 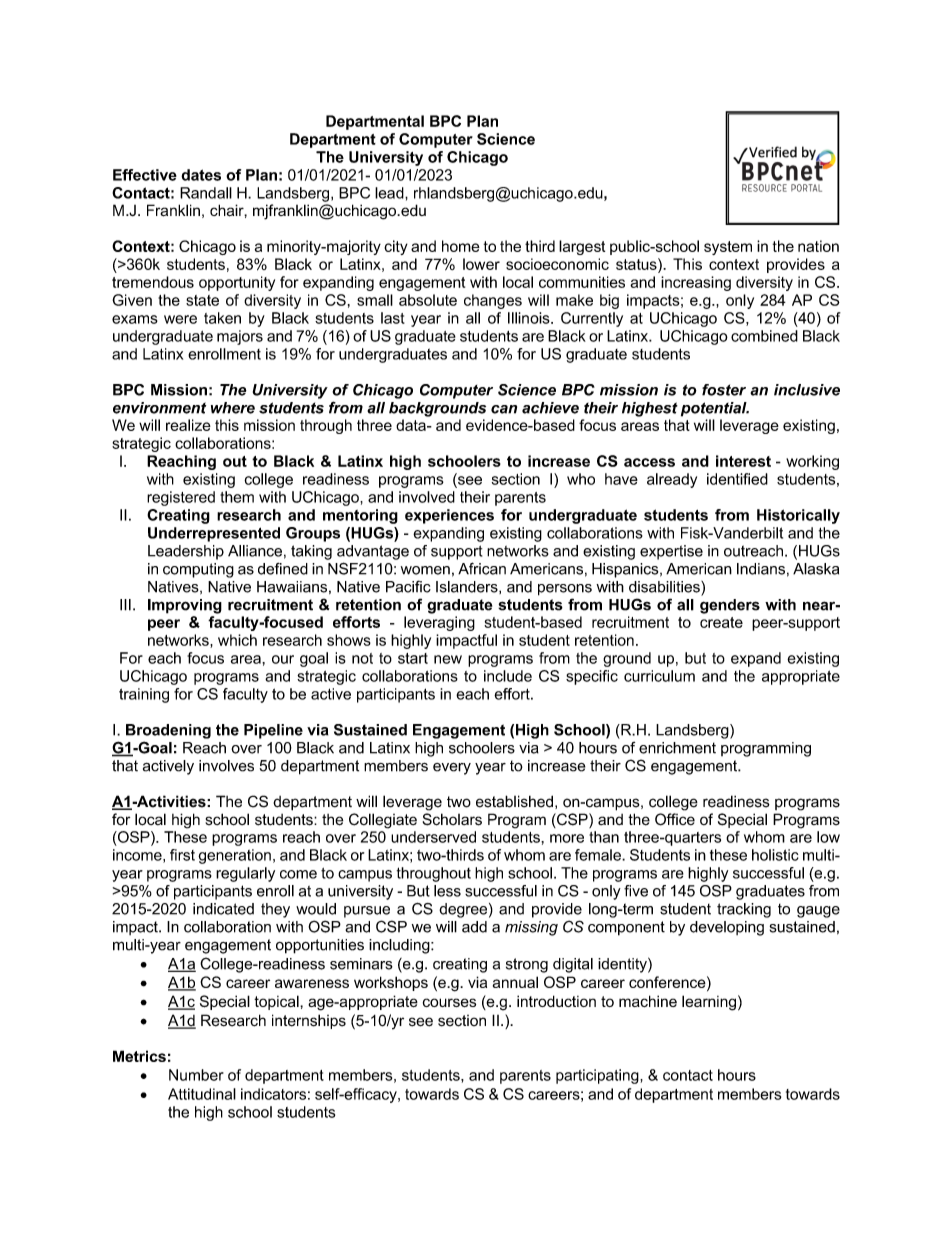 I want to click on Randall, so click(x=206, y=193).
